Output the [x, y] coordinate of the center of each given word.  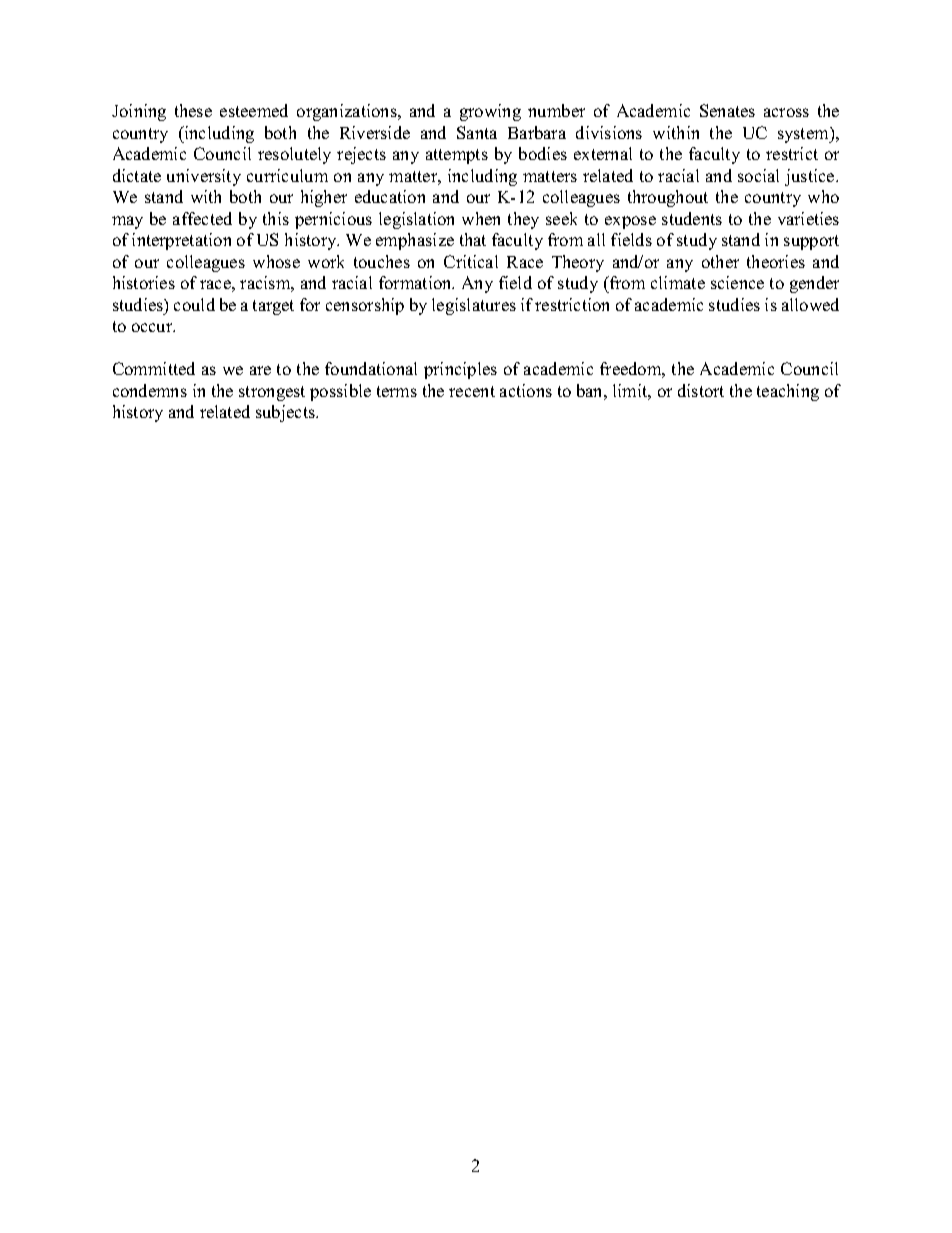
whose [276, 261]
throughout [668, 198]
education [390, 196]
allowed [810, 304]
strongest [272, 393]
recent [472, 391]
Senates [727, 110]
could [194, 304]
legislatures [474, 306]
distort [701, 390]
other [720, 261]
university [204, 177]
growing [490, 112]
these [193, 110]
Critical [471, 261]
